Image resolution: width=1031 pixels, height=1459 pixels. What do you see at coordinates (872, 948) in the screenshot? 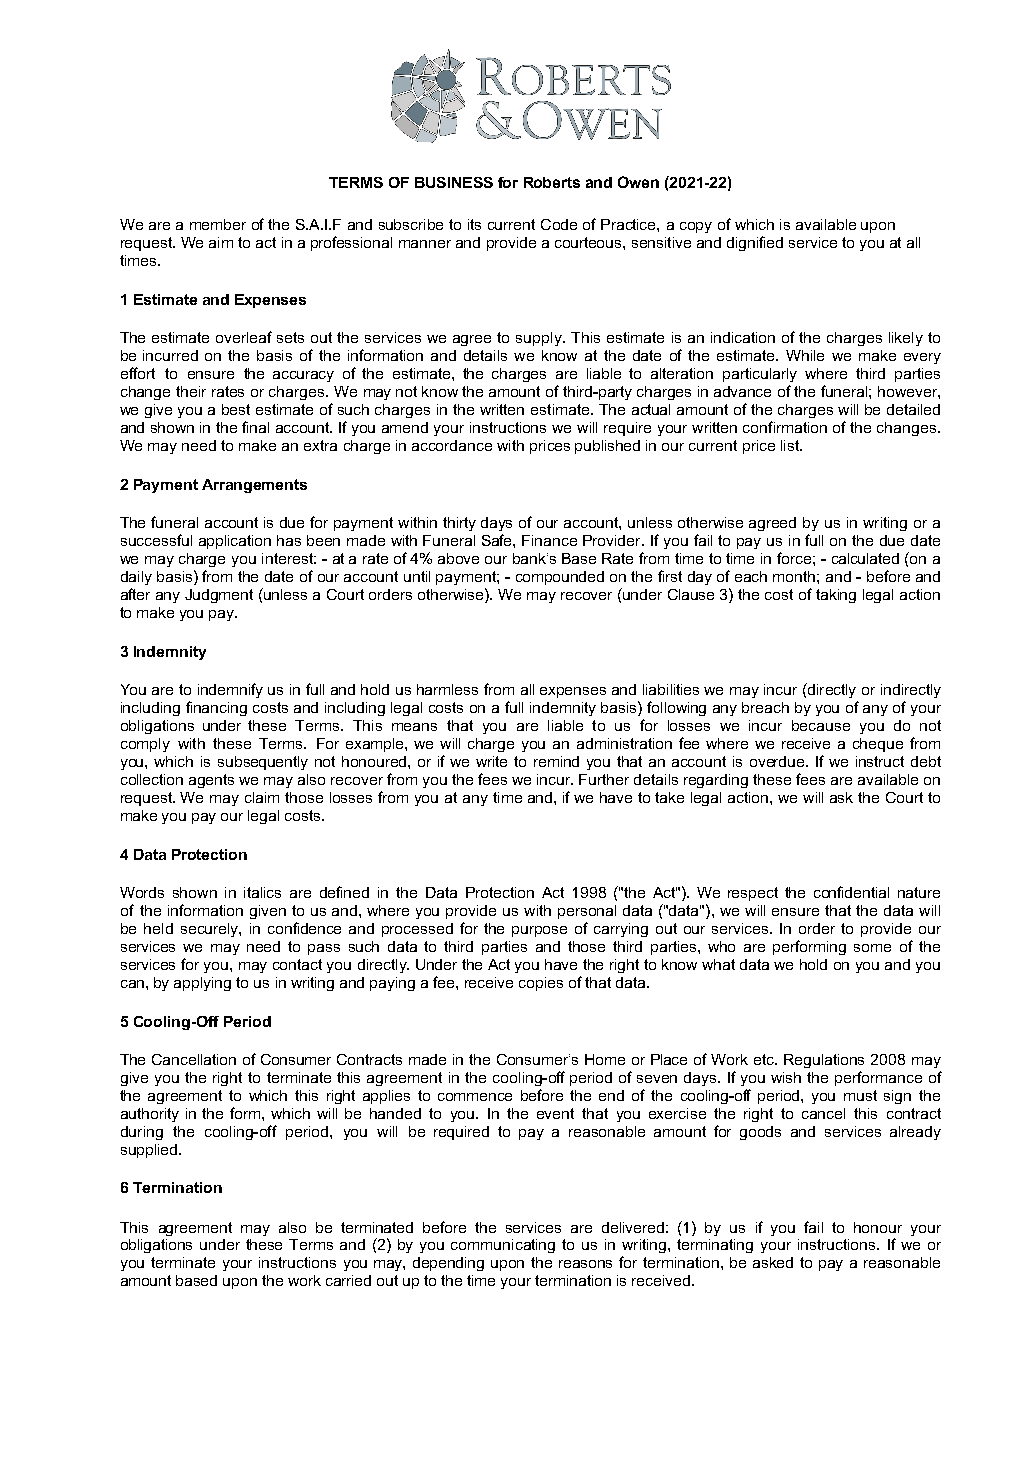
I see `some` at bounding box center [872, 948].
